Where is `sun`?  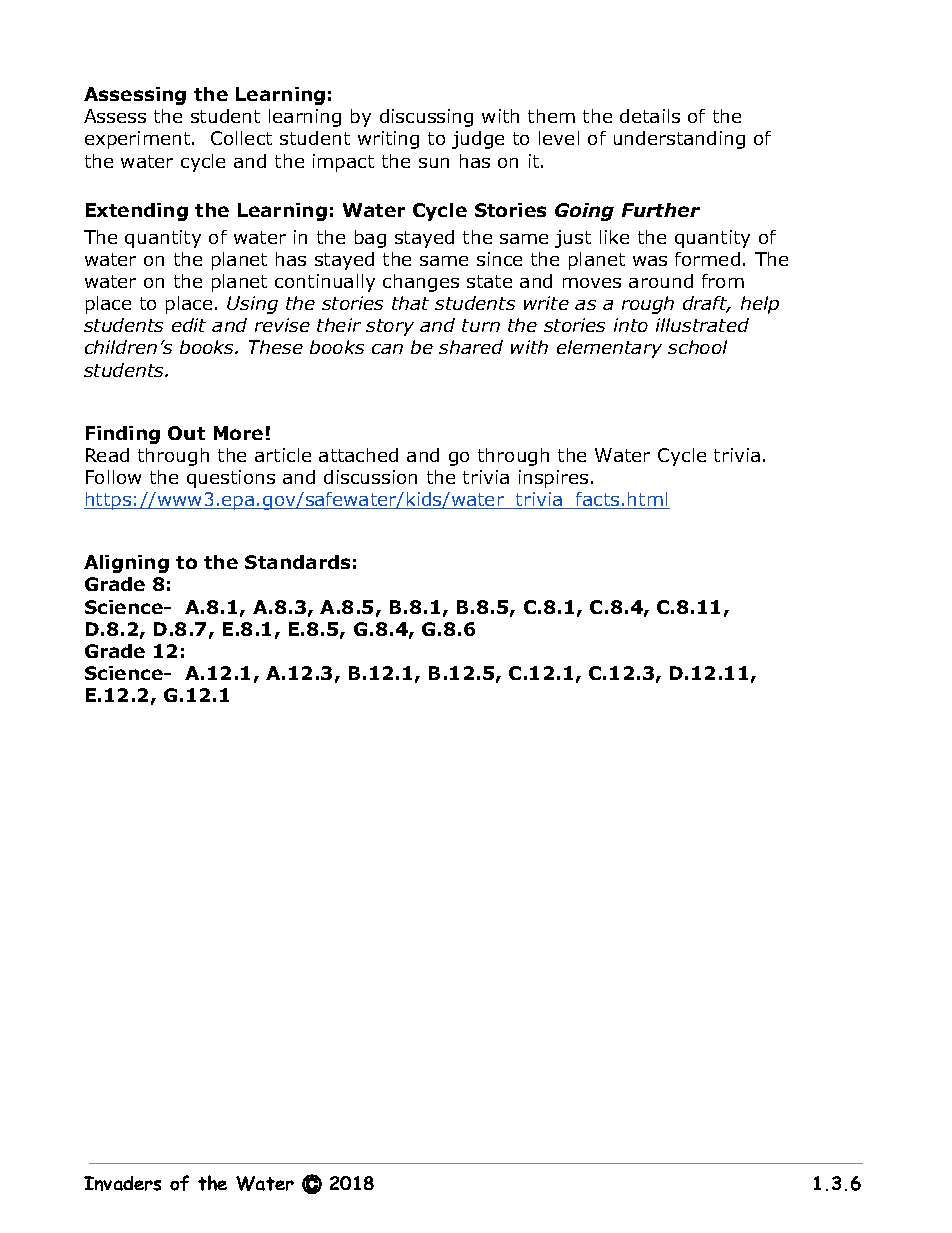 sun is located at coordinates (434, 163).
